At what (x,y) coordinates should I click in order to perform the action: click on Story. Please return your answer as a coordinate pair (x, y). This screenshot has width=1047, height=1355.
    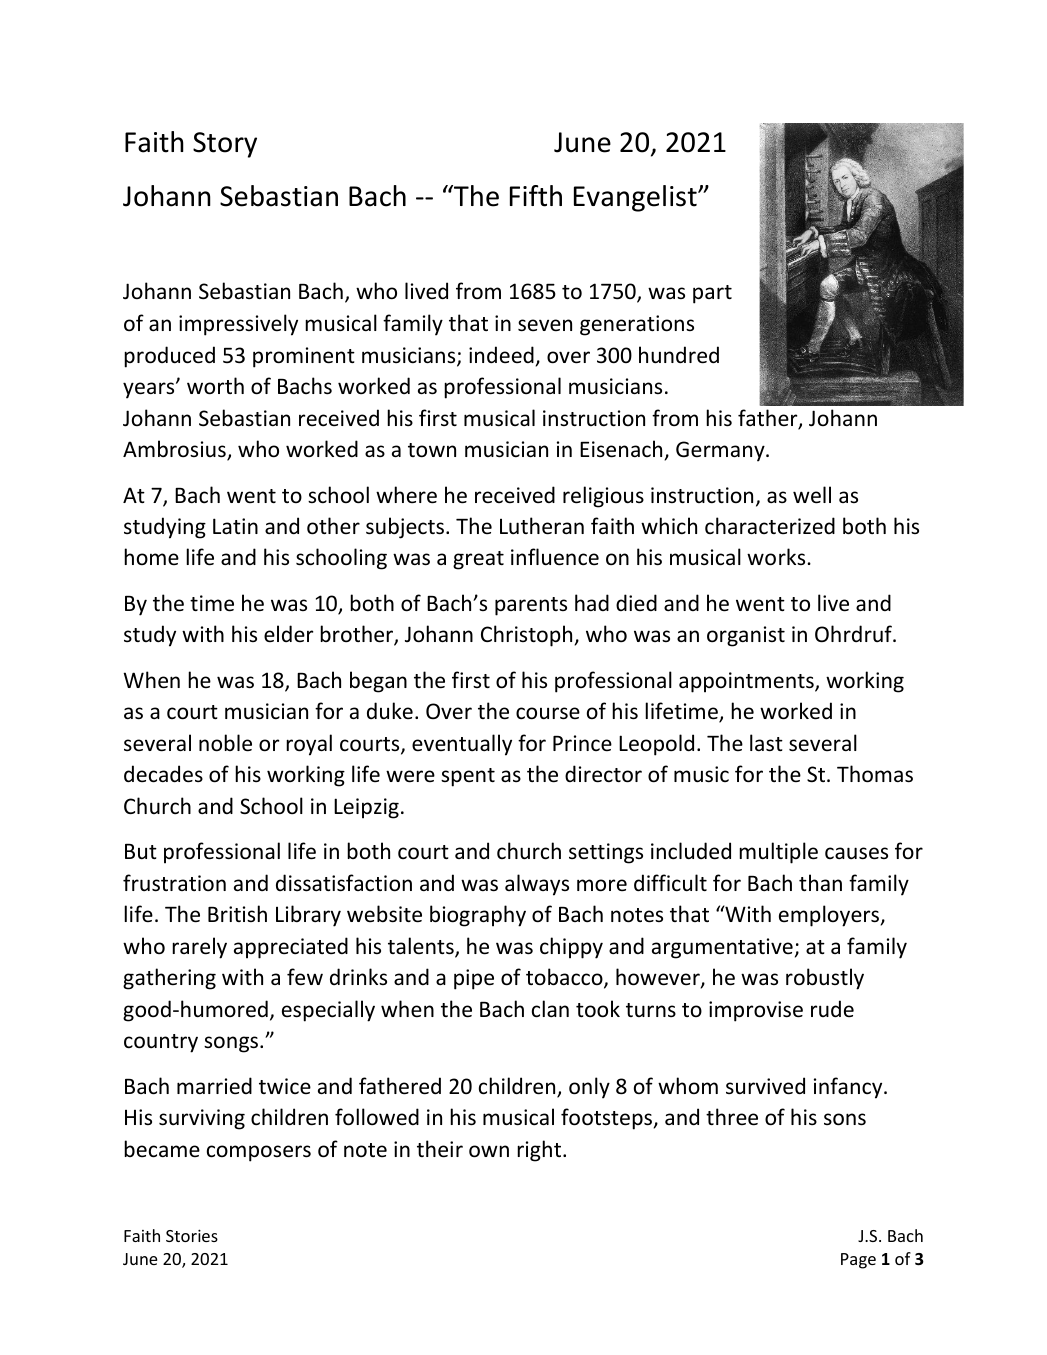
    Looking at the image, I should click on (225, 145).
